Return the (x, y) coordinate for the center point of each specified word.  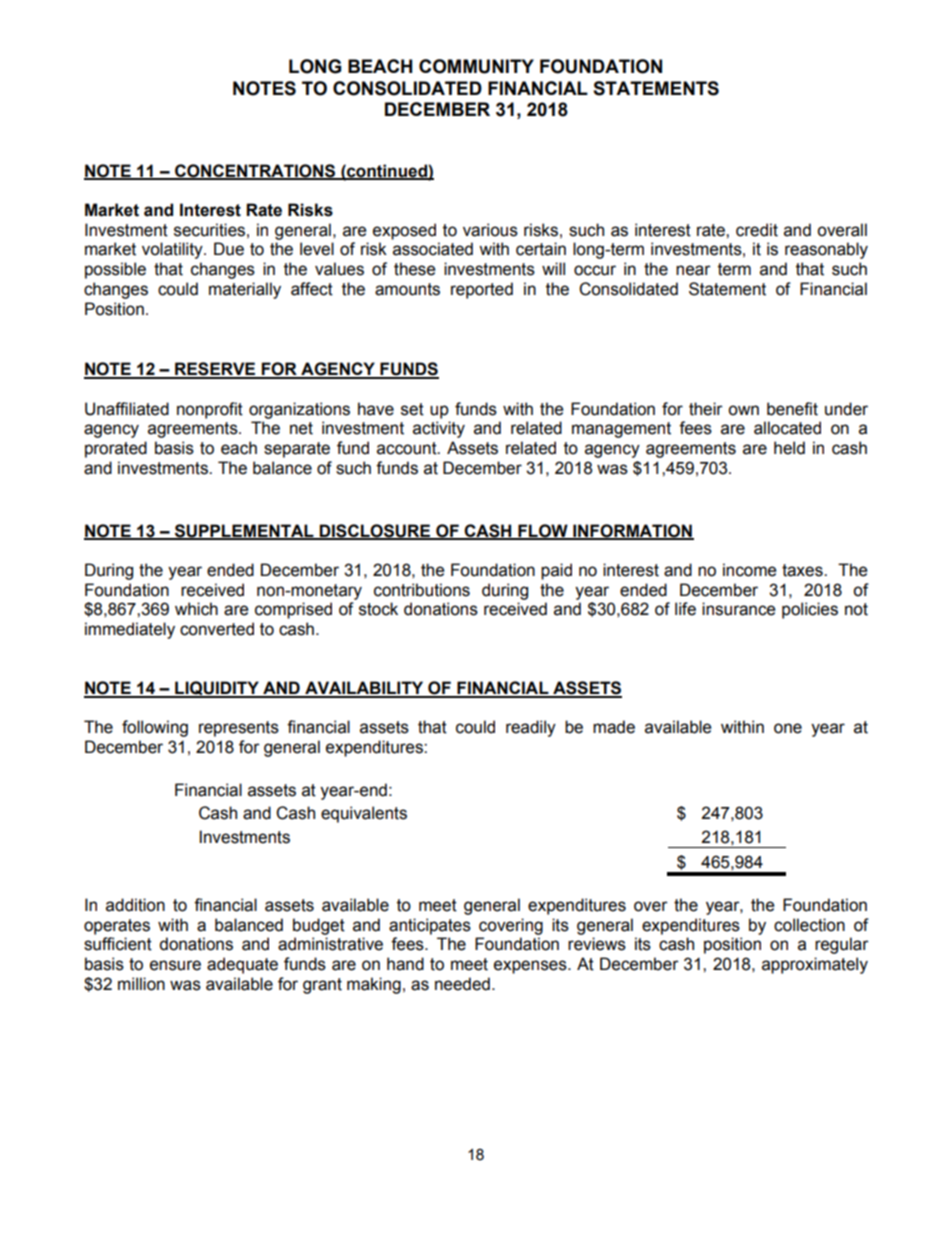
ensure (175, 965)
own (743, 410)
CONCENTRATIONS (255, 171)
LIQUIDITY (217, 689)
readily (531, 728)
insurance (738, 609)
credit (757, 230)
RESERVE (215, 370)
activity (439, 429)
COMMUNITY (476, 66)
